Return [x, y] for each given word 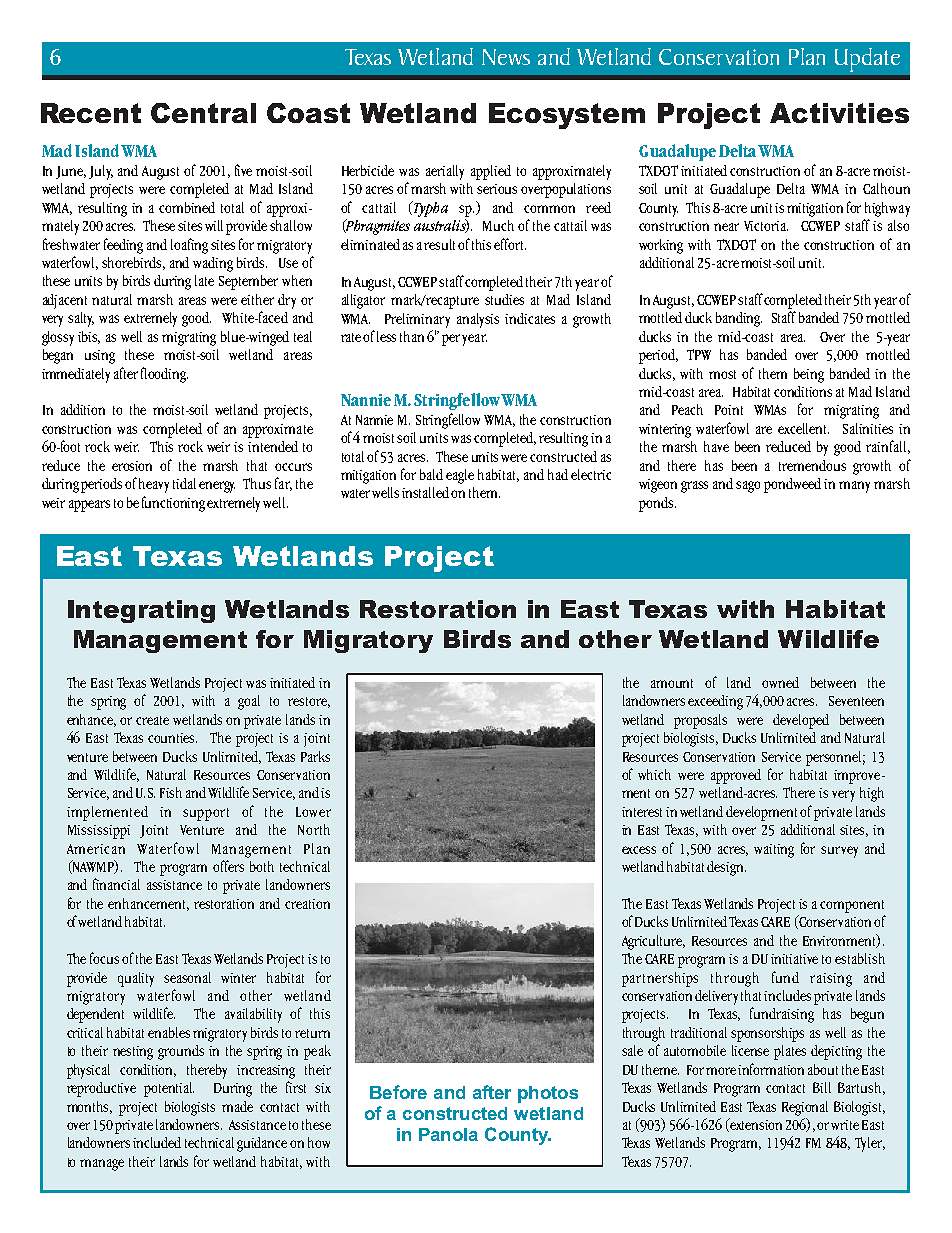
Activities [839, 113]
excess [639, 850]
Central [203, 113]
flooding [164, 375]
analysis [478, 320]
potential [169, 1089]
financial [116, 884]
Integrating [141, 611]
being [809, 375]
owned [780, 682]
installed [427, 492]
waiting [774, 851]
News [506, 57]
